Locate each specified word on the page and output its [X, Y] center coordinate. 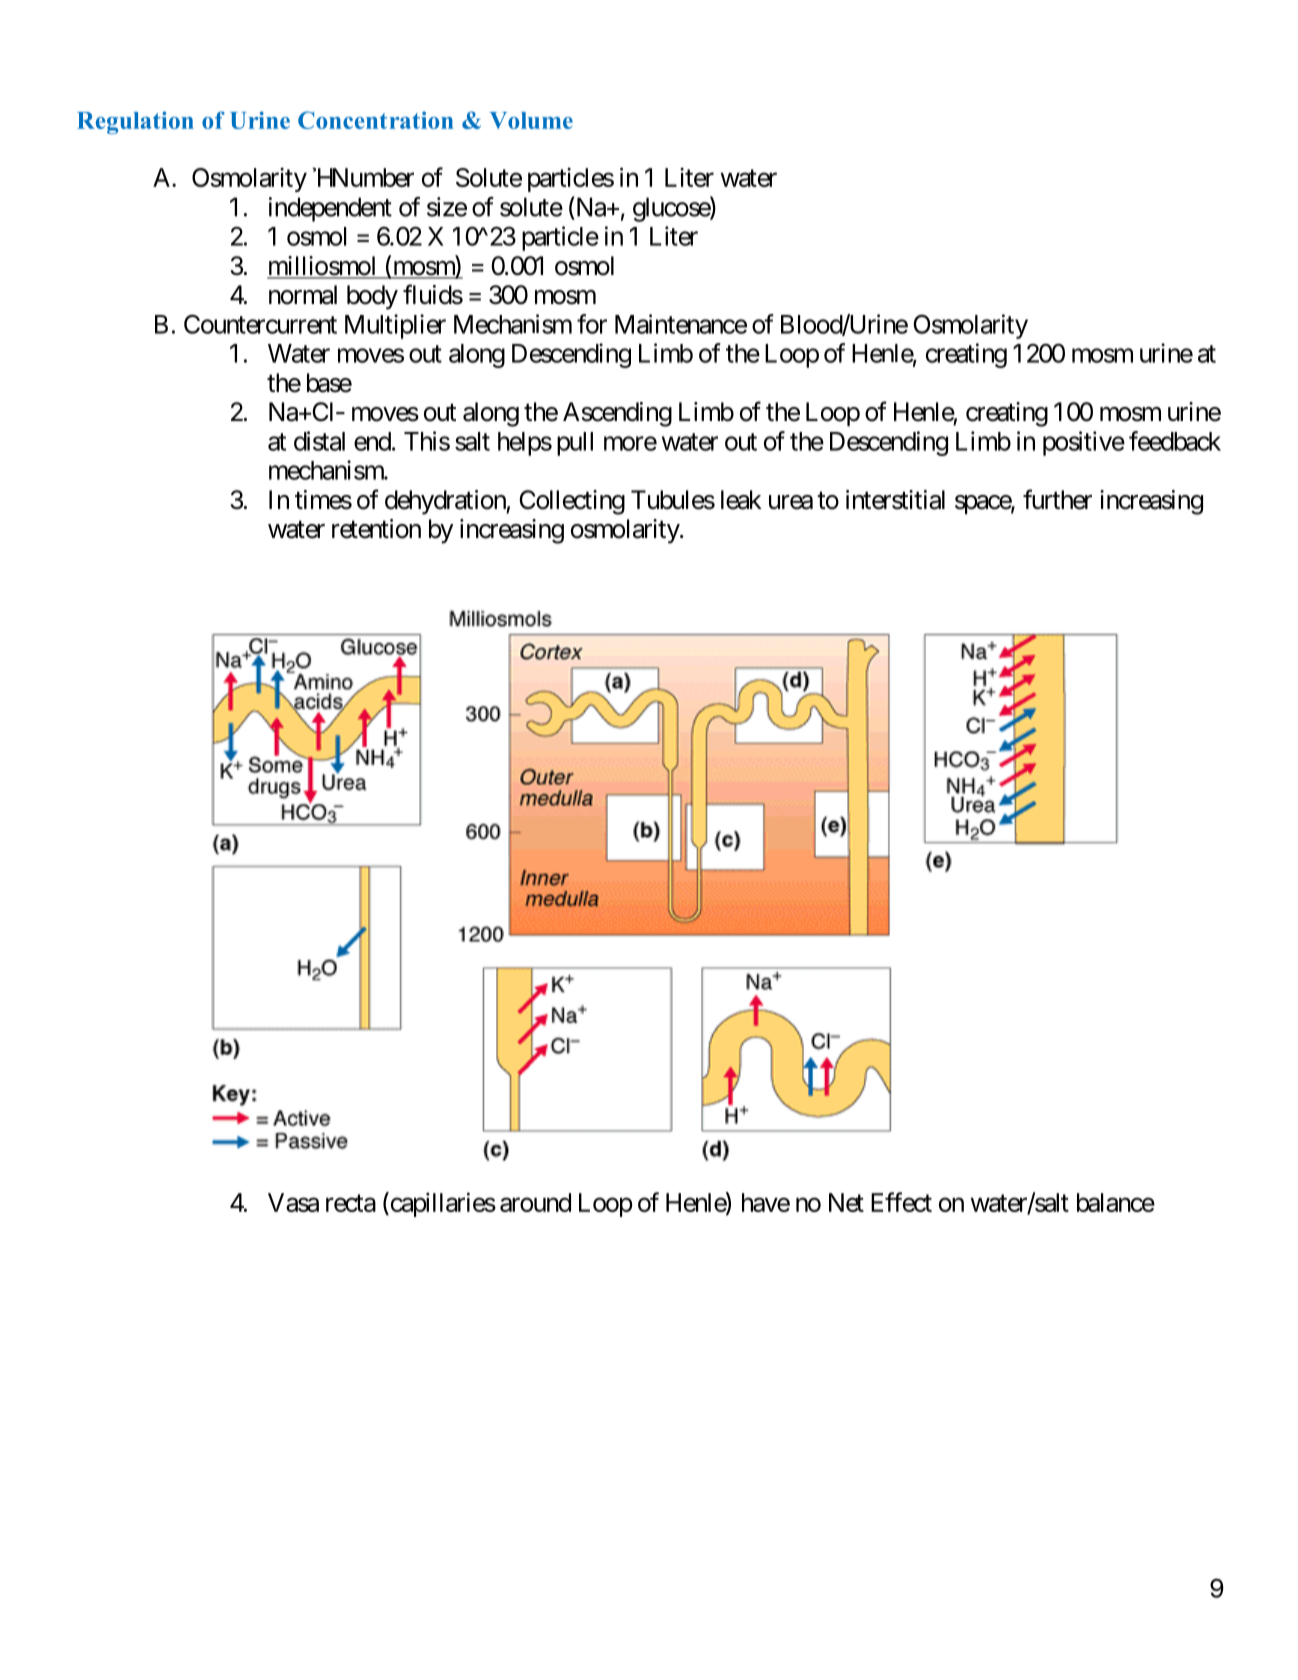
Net [846, 1202]
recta [351, 1203]
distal [319, 441]
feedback [1175, 441]
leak [741, 500]
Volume [531, 120]
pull [575, 444]
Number [371, 177]
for [592, 324]
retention [376, 529]
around [535, 1202]
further [1057, 499]
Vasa [293, 1202]
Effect [901, 1202]
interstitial [895, 500]
